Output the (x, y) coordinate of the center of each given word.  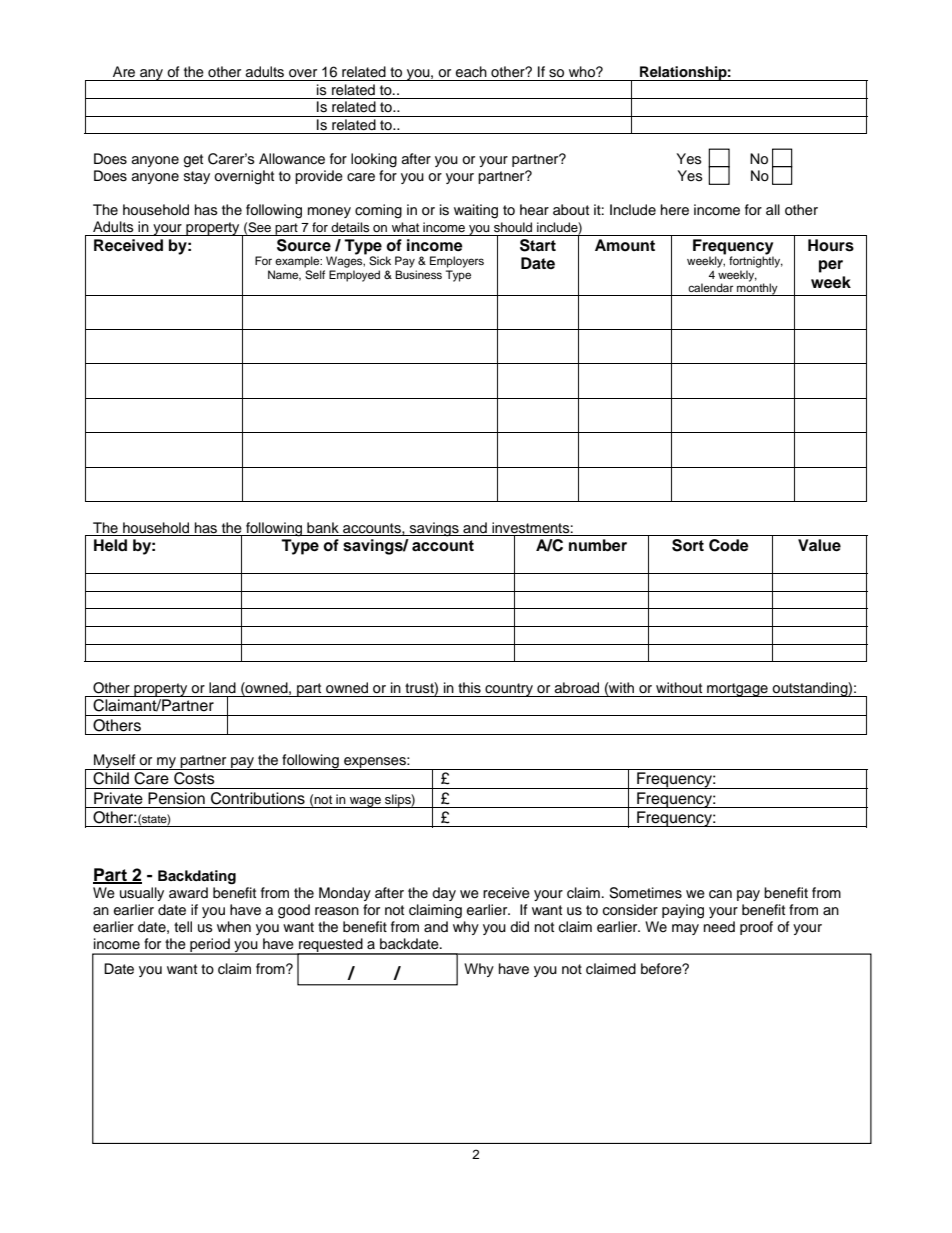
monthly (757, 288)
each (471, 72)
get (193, 161)
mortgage (737, 690)
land (222, 687)
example (298, 262)
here (675, 210)
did (519, 927)
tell (183, 927)
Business (418, 274)
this (469, 688)
